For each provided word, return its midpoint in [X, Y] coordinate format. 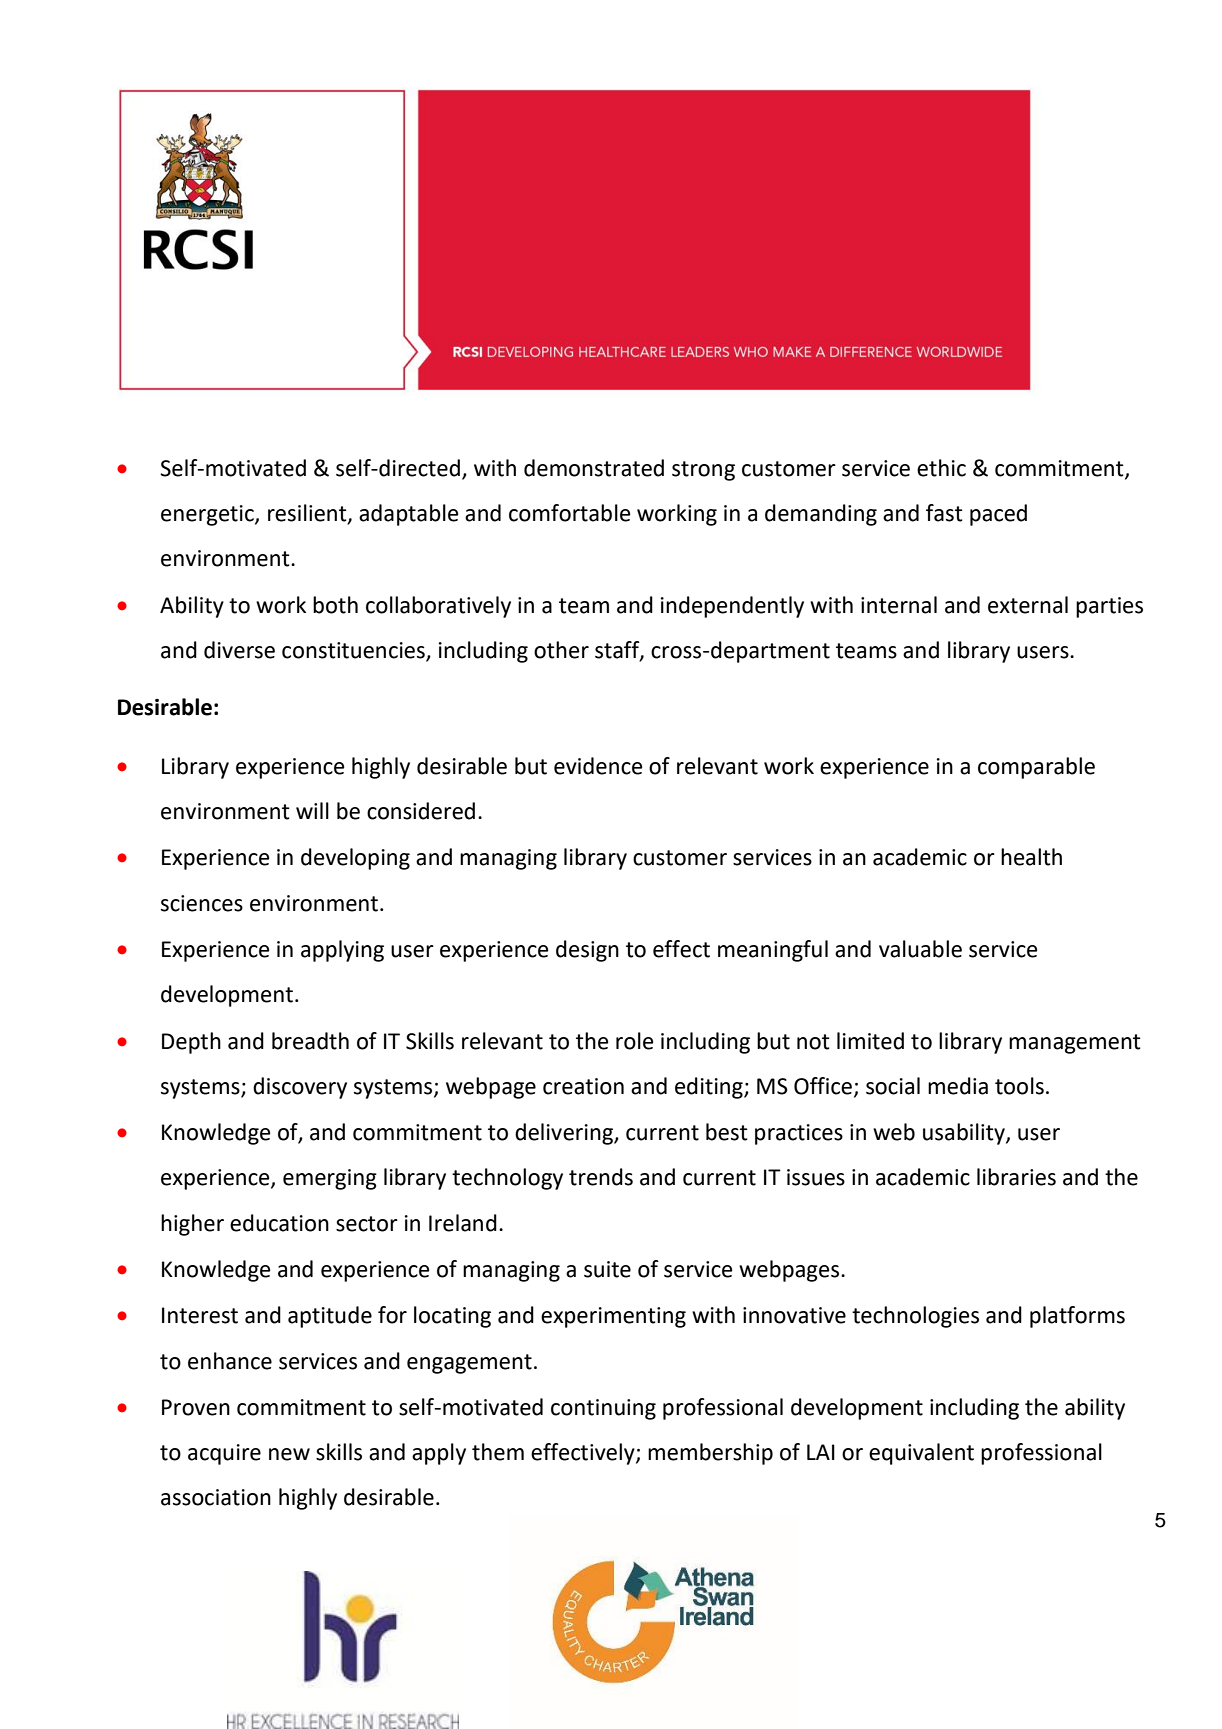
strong [703, 471]
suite [607, 1269]
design [587, 951]
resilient [308, 514]
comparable [1036, 768]
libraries [1016, 1177]
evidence [598, 766]
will [312, 810]
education [279, 1223]
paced [998, 515]
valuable [920, 949]
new [289, 1454]
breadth [310, 1041]
